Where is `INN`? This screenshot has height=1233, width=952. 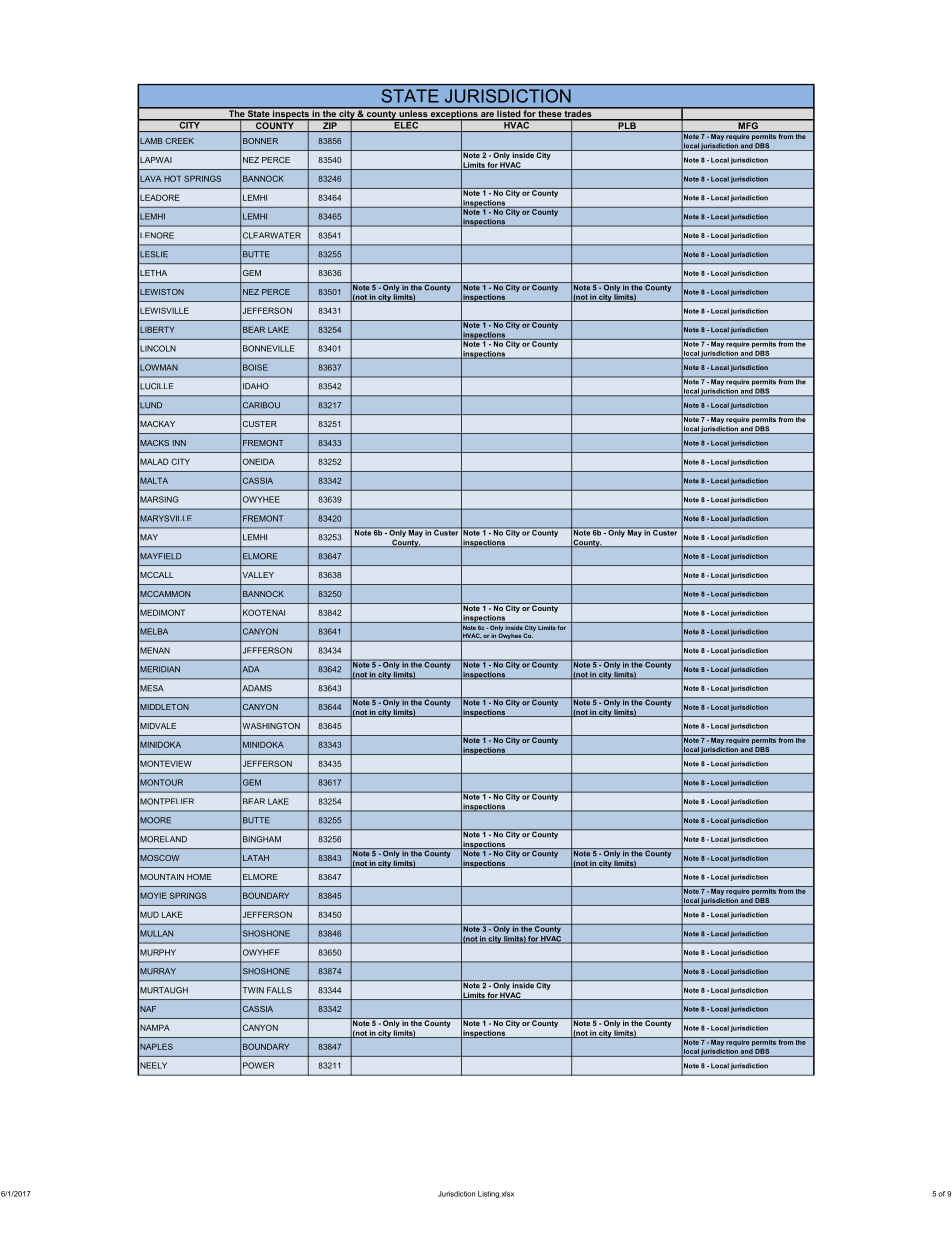 INN is located at coordinates (179, 443).
